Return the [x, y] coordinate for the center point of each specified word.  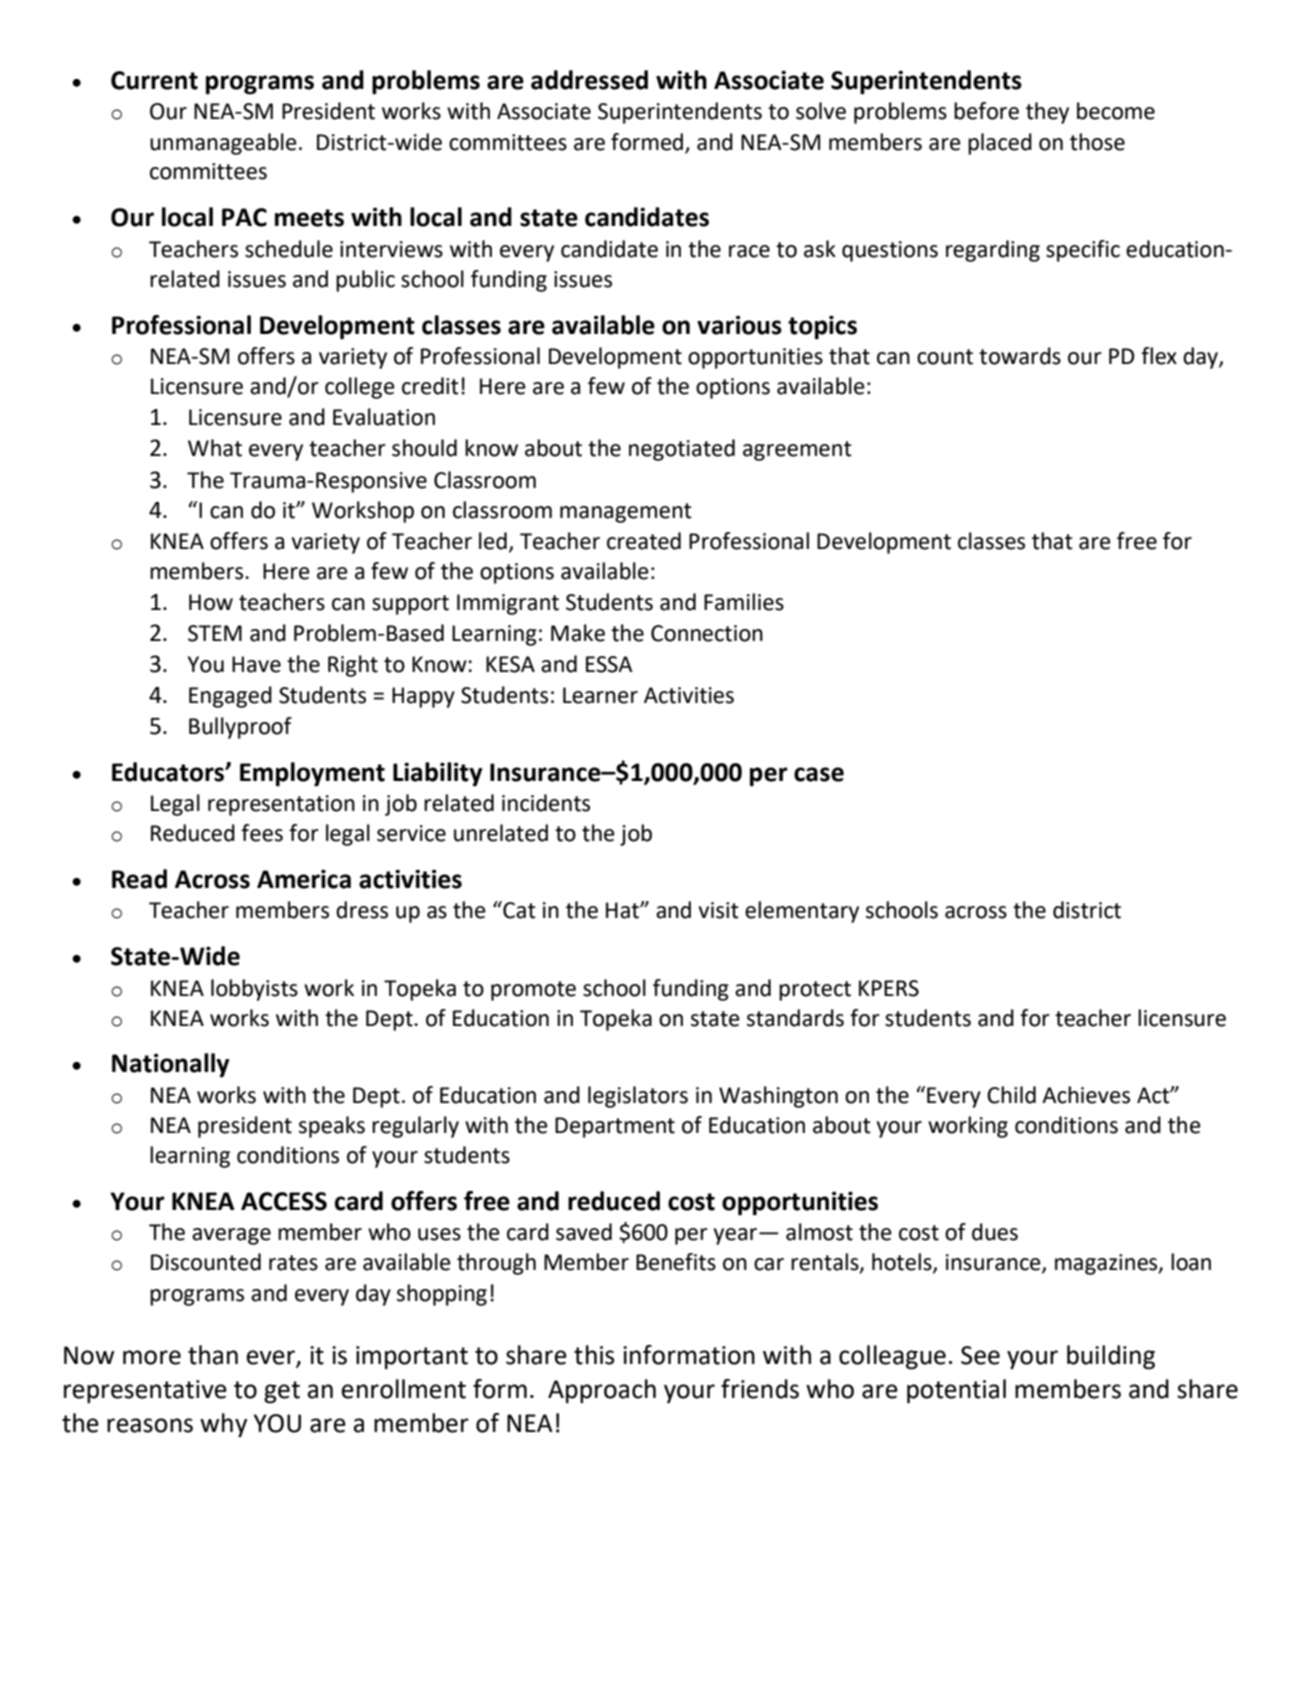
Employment [312, 774]
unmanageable [223, 144]
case [819, 774]
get [282, 1392]
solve [821, 111]
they [1047, 113]
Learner [600, 695]
